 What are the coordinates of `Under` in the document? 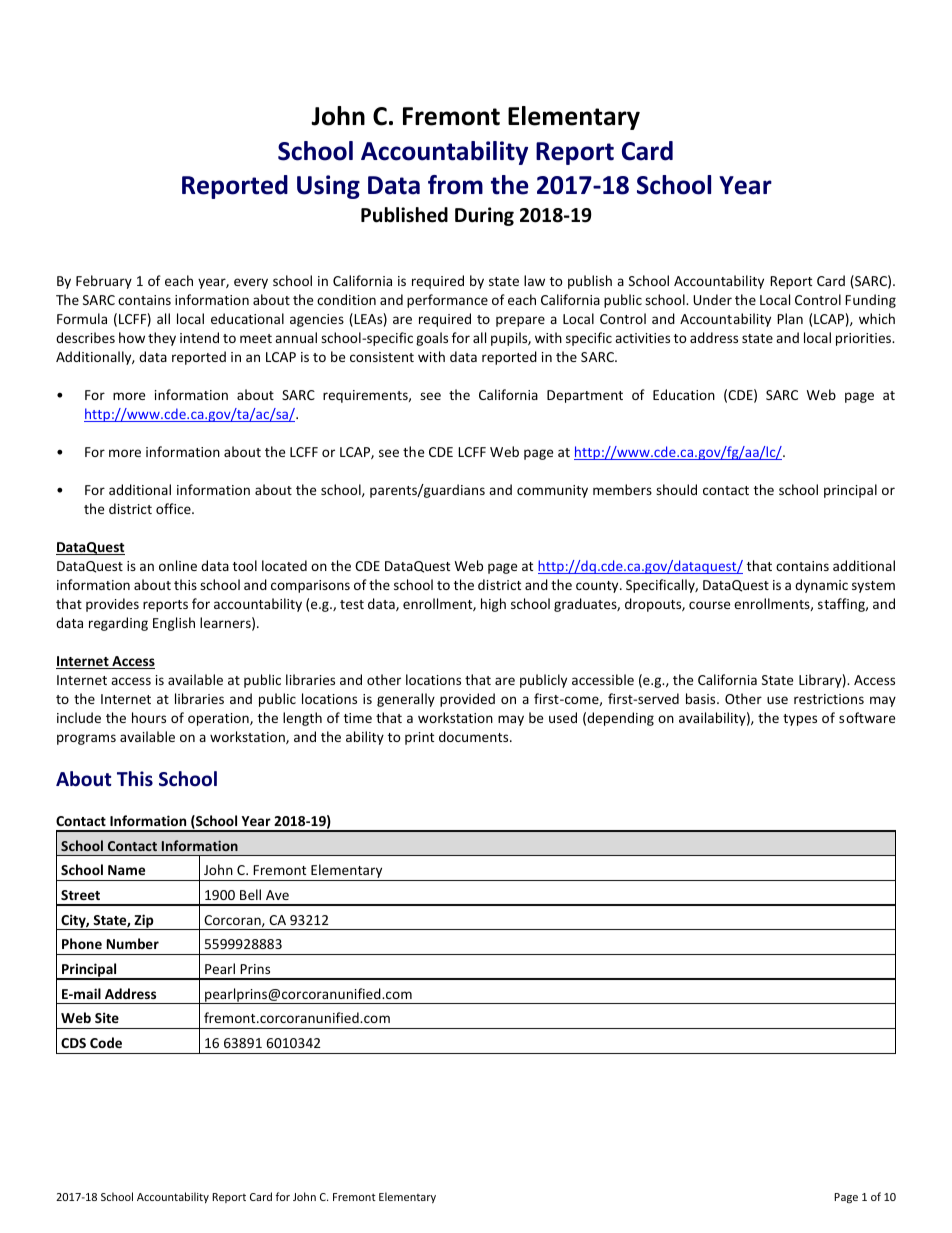 It's located at (712, 299).
